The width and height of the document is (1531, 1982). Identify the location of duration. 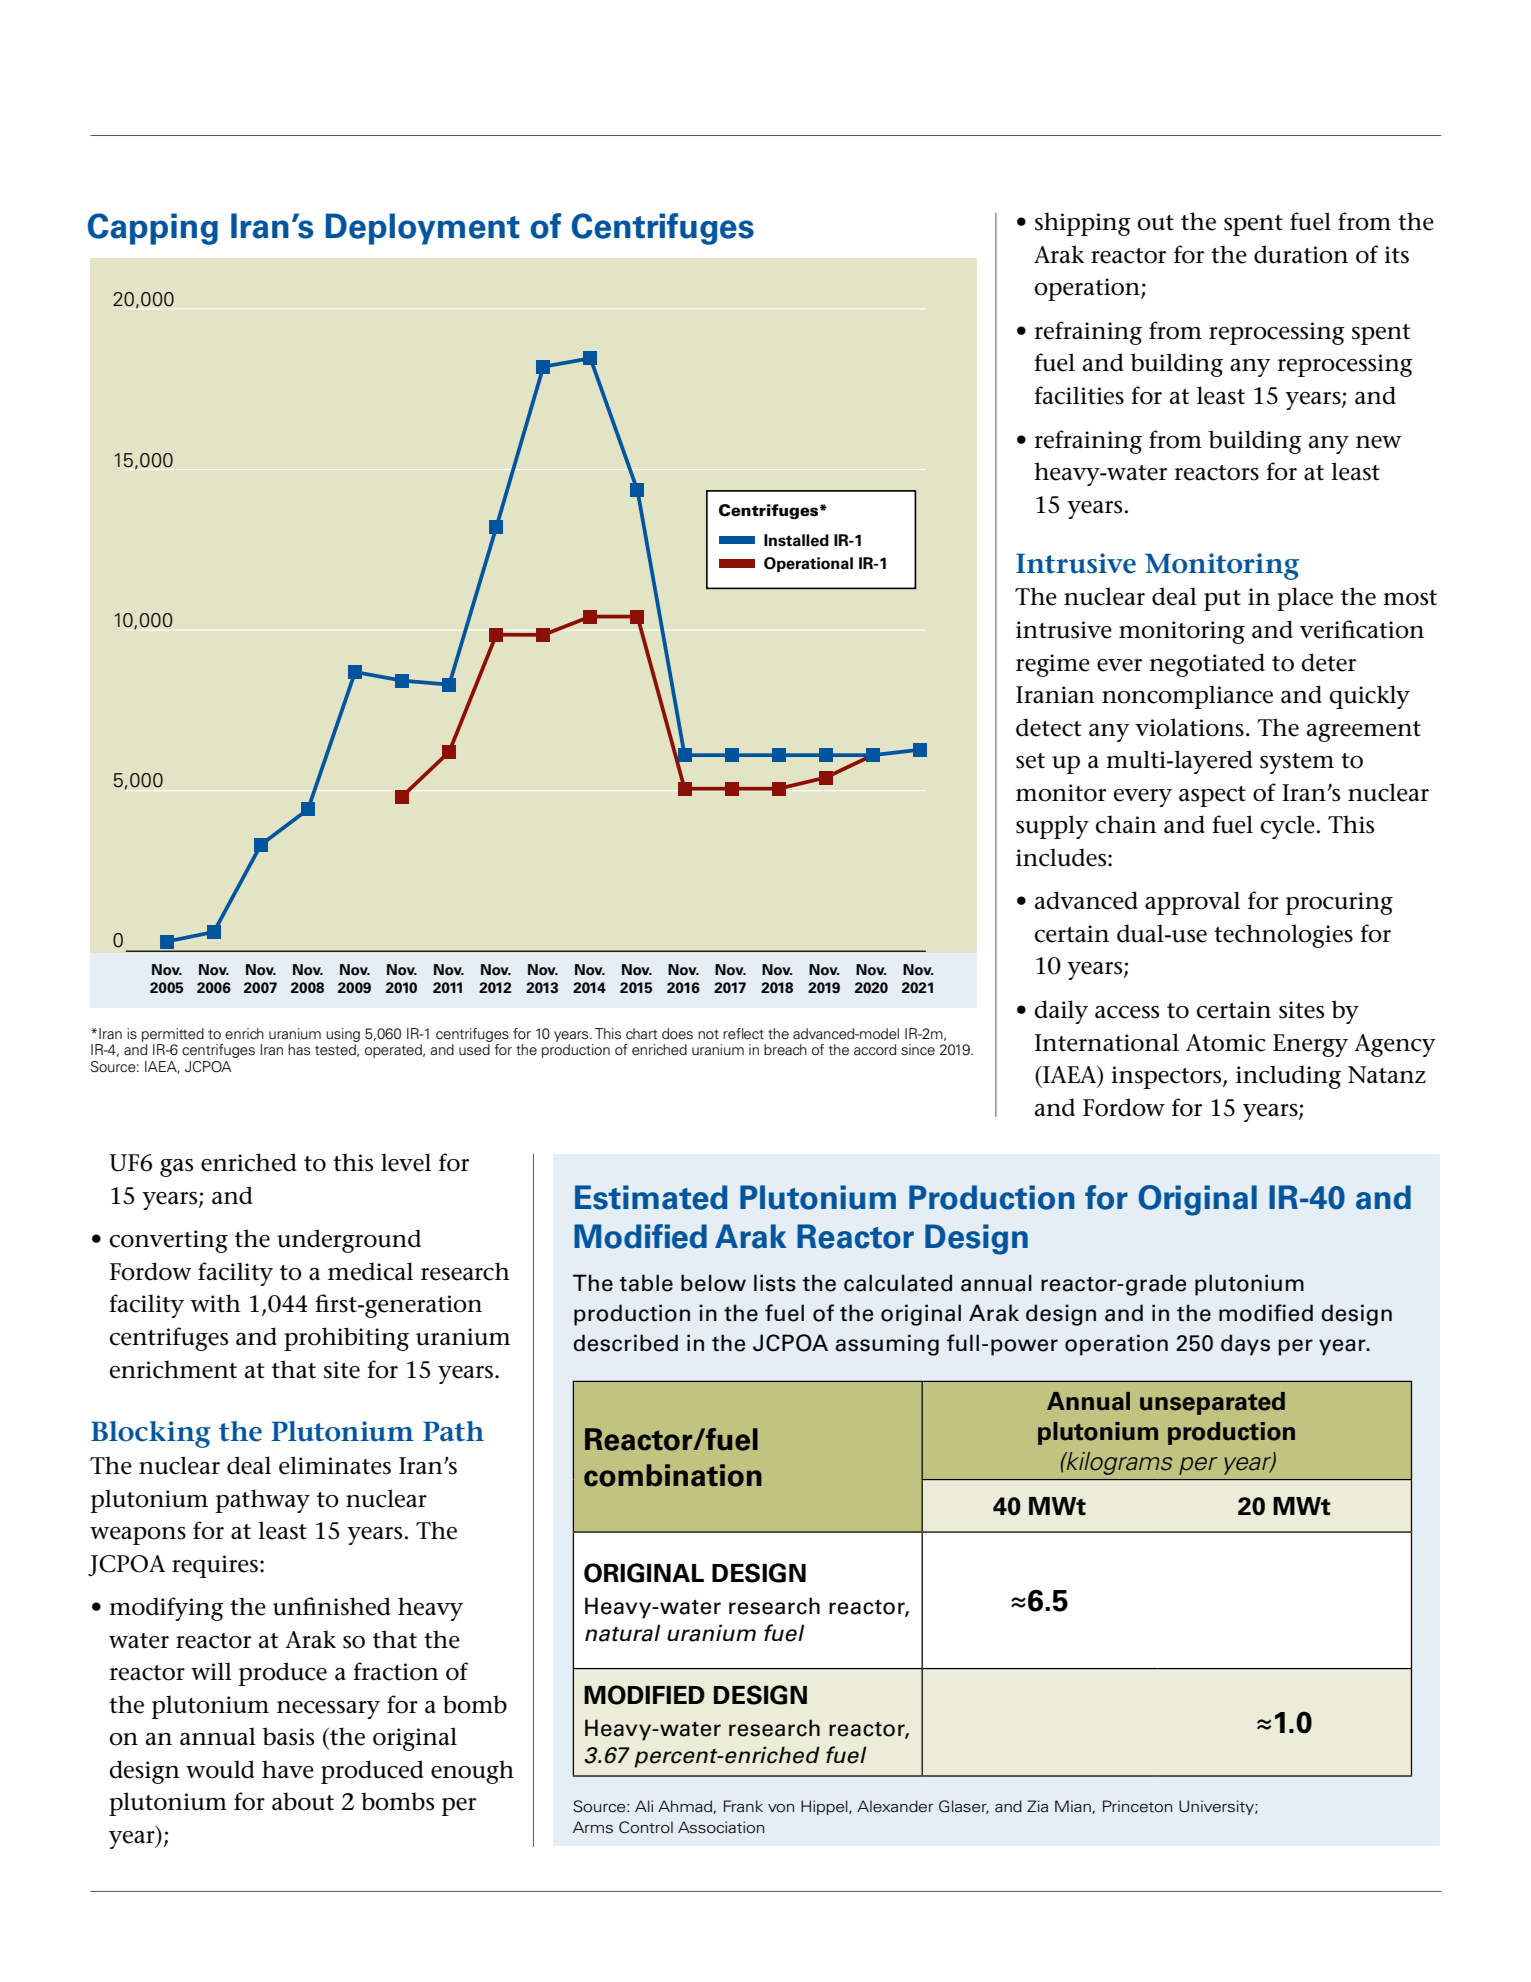
(1301, 254).
